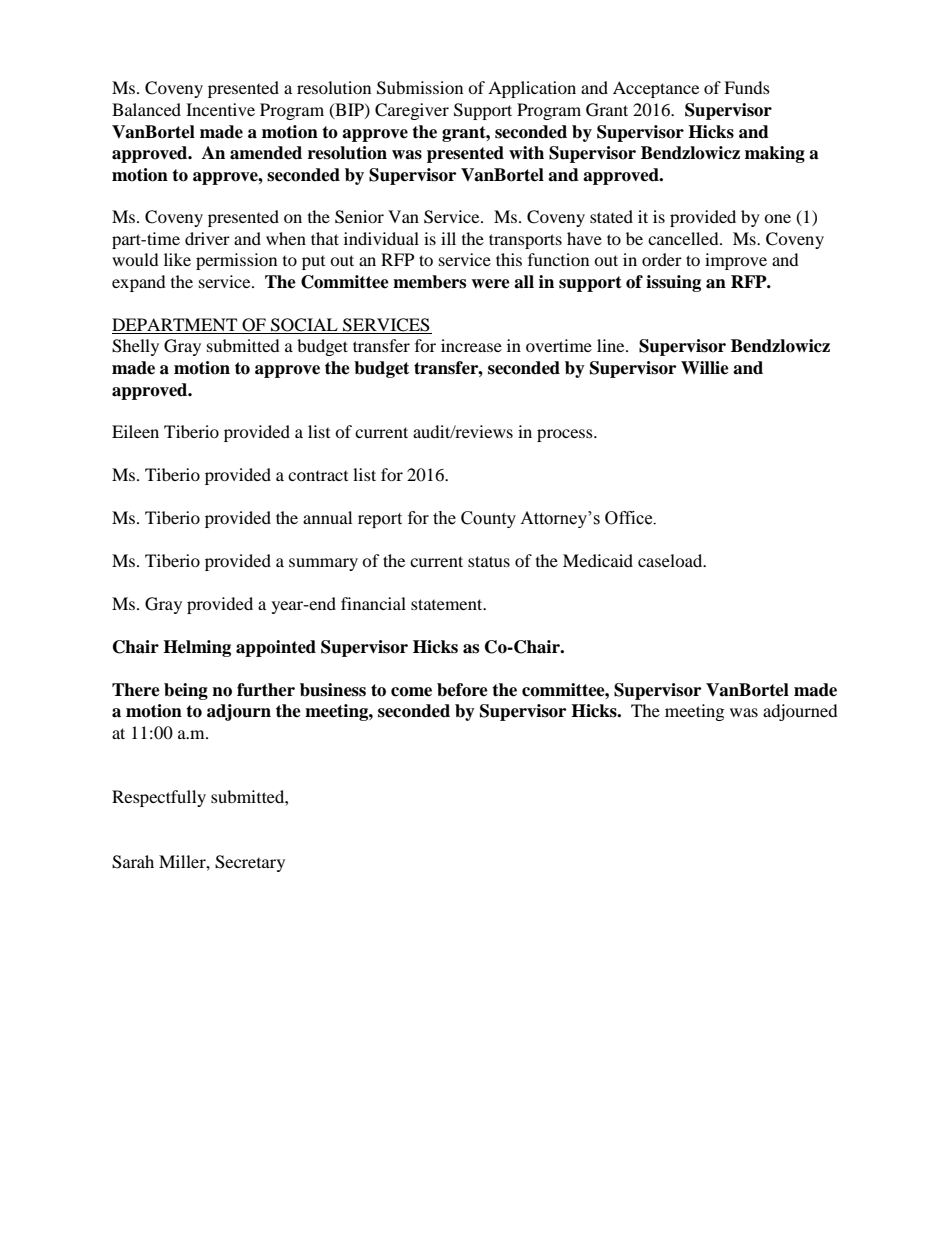  What do you see at coordinates (598, 560) in the image?
I see `Medicaid` at bounding box center [598, 560].
